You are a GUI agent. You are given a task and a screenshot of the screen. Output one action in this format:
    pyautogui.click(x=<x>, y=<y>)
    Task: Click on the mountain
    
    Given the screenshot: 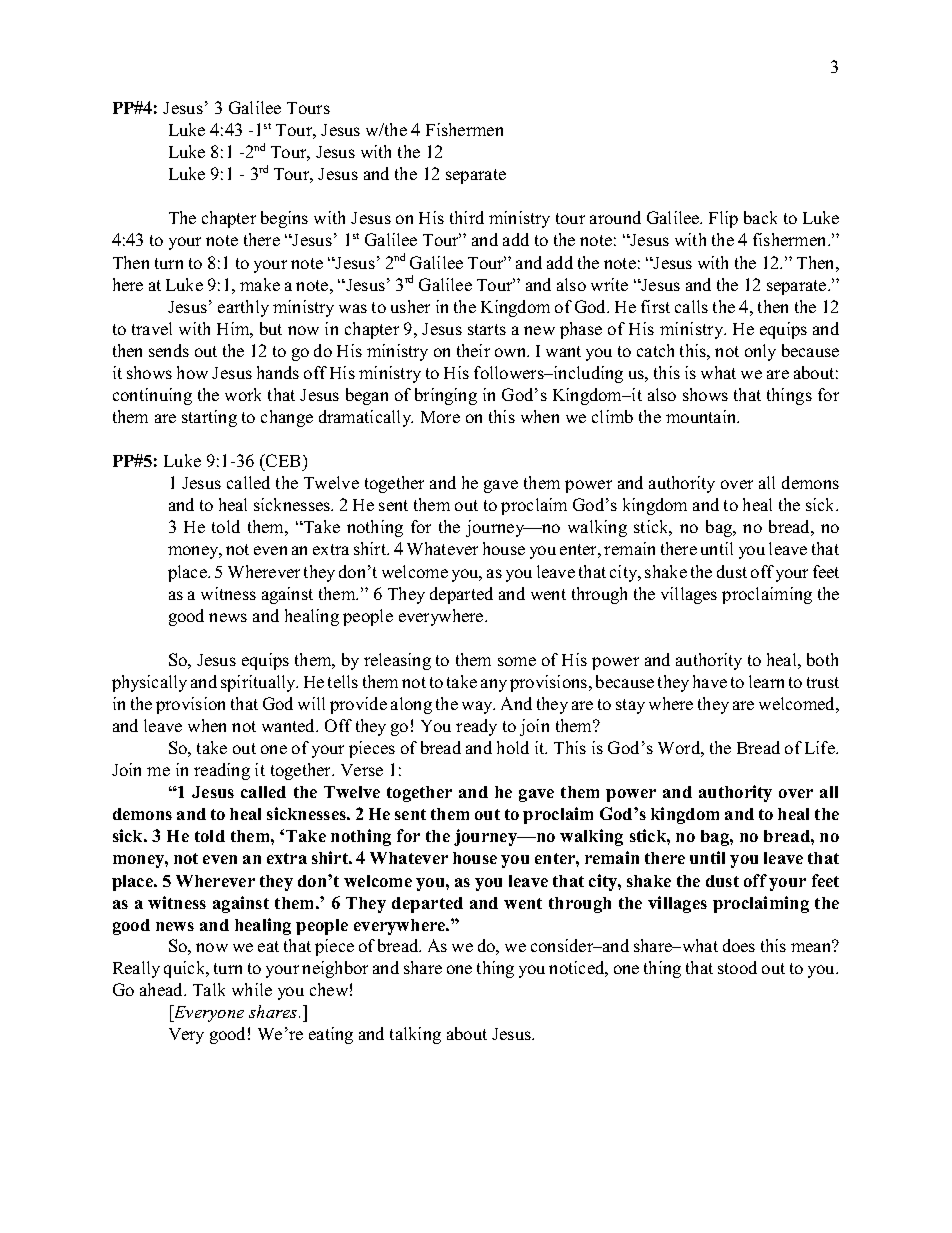 What is the action you would take?
    pyautogui.click(x=702, y=416)
